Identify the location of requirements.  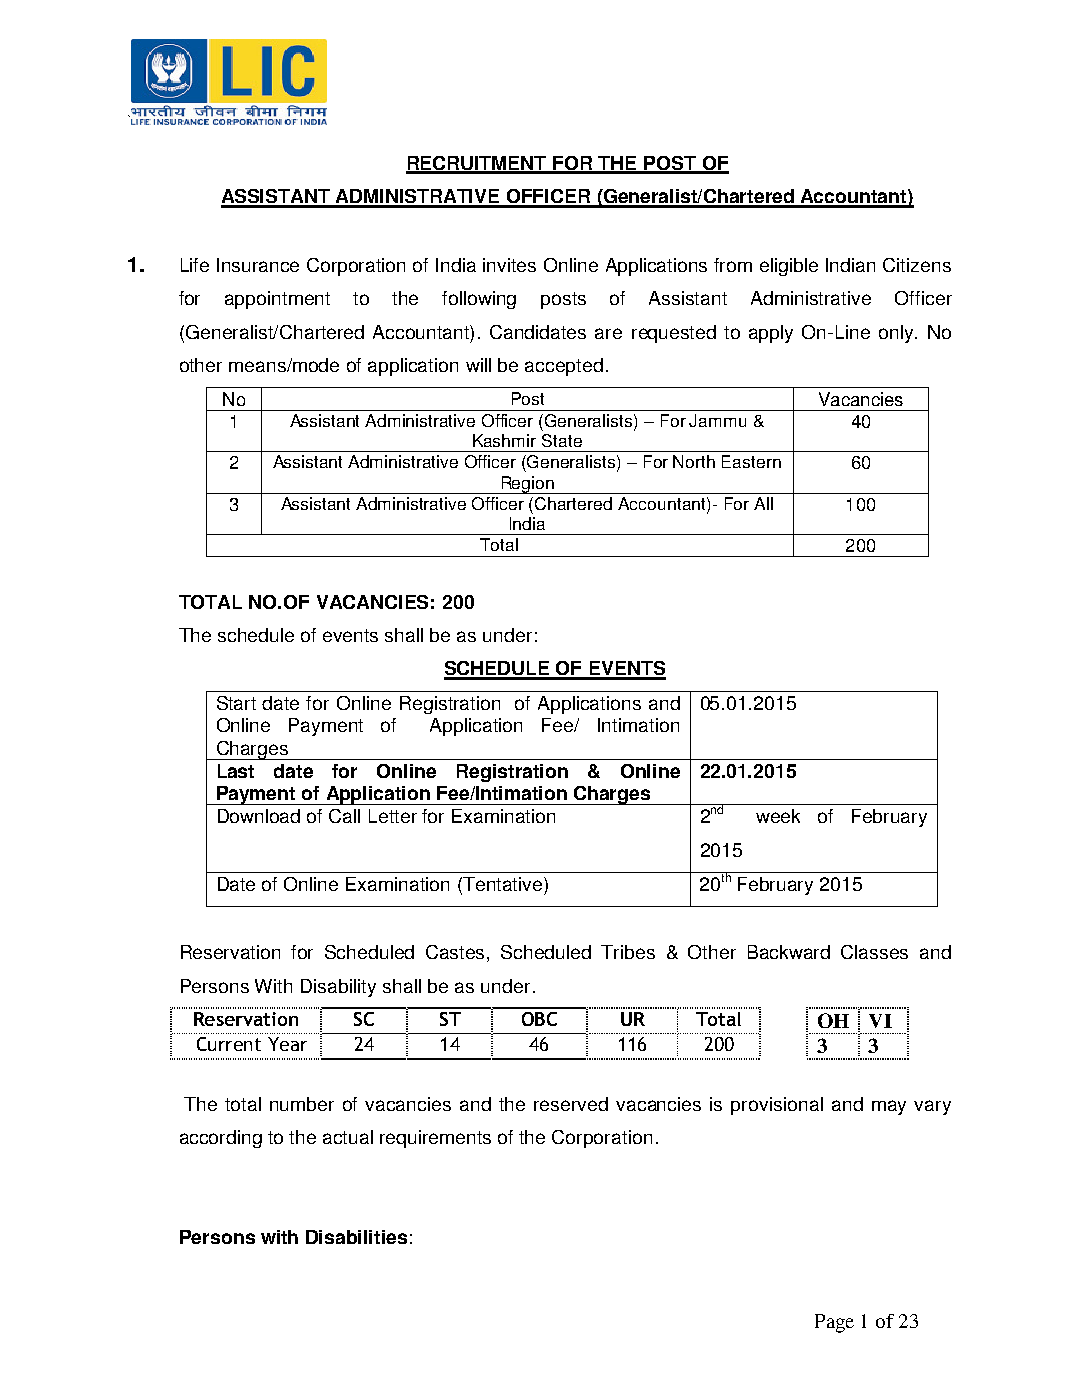
(435, 1139).
